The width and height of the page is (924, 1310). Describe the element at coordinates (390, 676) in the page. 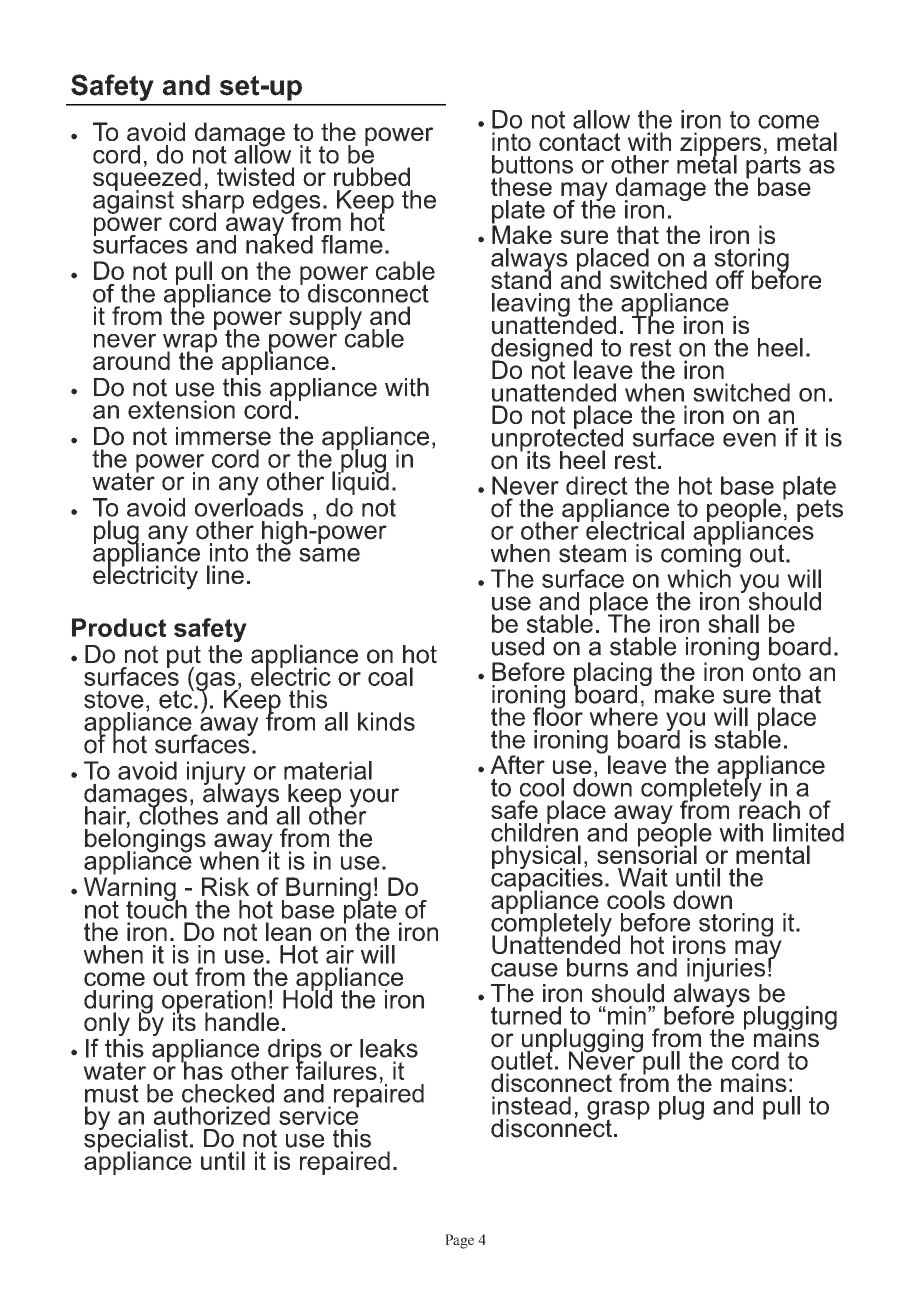

I see `coal` at that location.
